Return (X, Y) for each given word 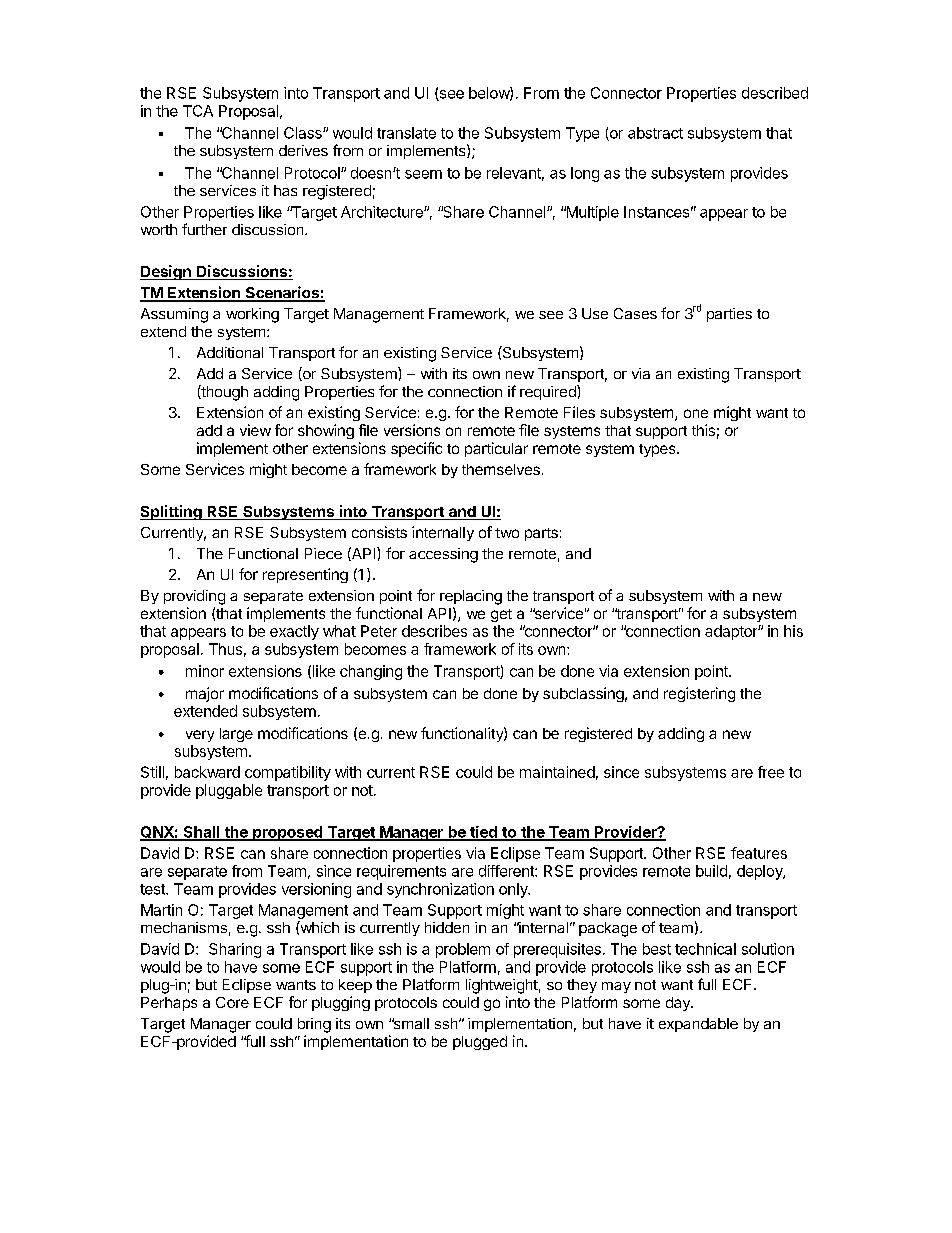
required (549, 392)
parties (729, 315)
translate (406, 133)
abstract (655, 133)
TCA (198, 111)
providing (194, 597)
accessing (443, 555)
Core (232, 1002)
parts (541, 534)
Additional (230, 352)
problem (463, 950)
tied (483, 833)
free (771, 772)
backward (207, 772)
